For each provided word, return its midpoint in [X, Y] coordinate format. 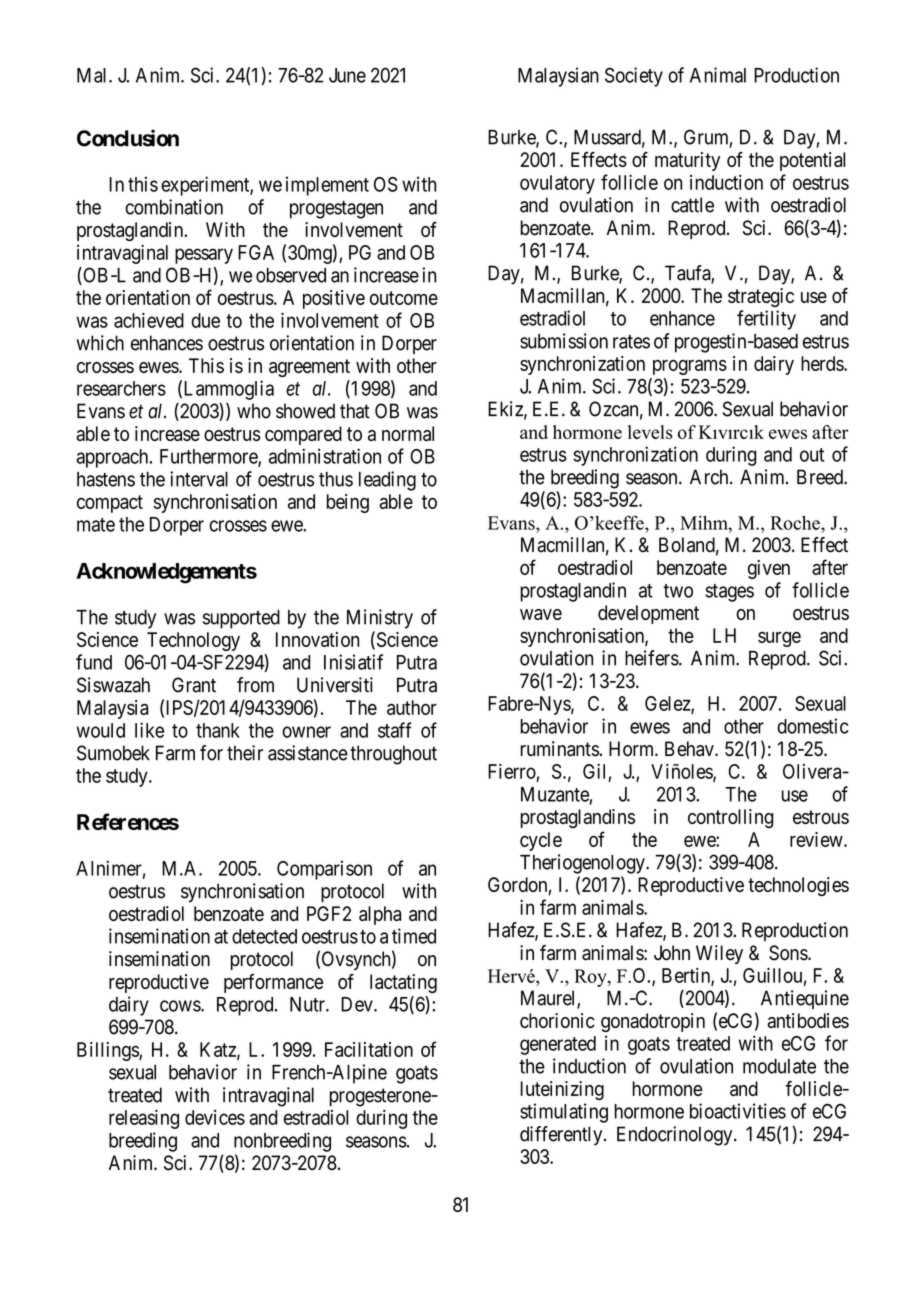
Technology [193, 641]
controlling [731, 818]
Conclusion [128, 138]
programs [690, 367]
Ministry [380, 619]
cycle [541, 841]
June [347, 75]
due [205, 320]
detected [264, 936]
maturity [687, 161]
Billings [108, 1051]
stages [729, 593]
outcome [404, 298]
